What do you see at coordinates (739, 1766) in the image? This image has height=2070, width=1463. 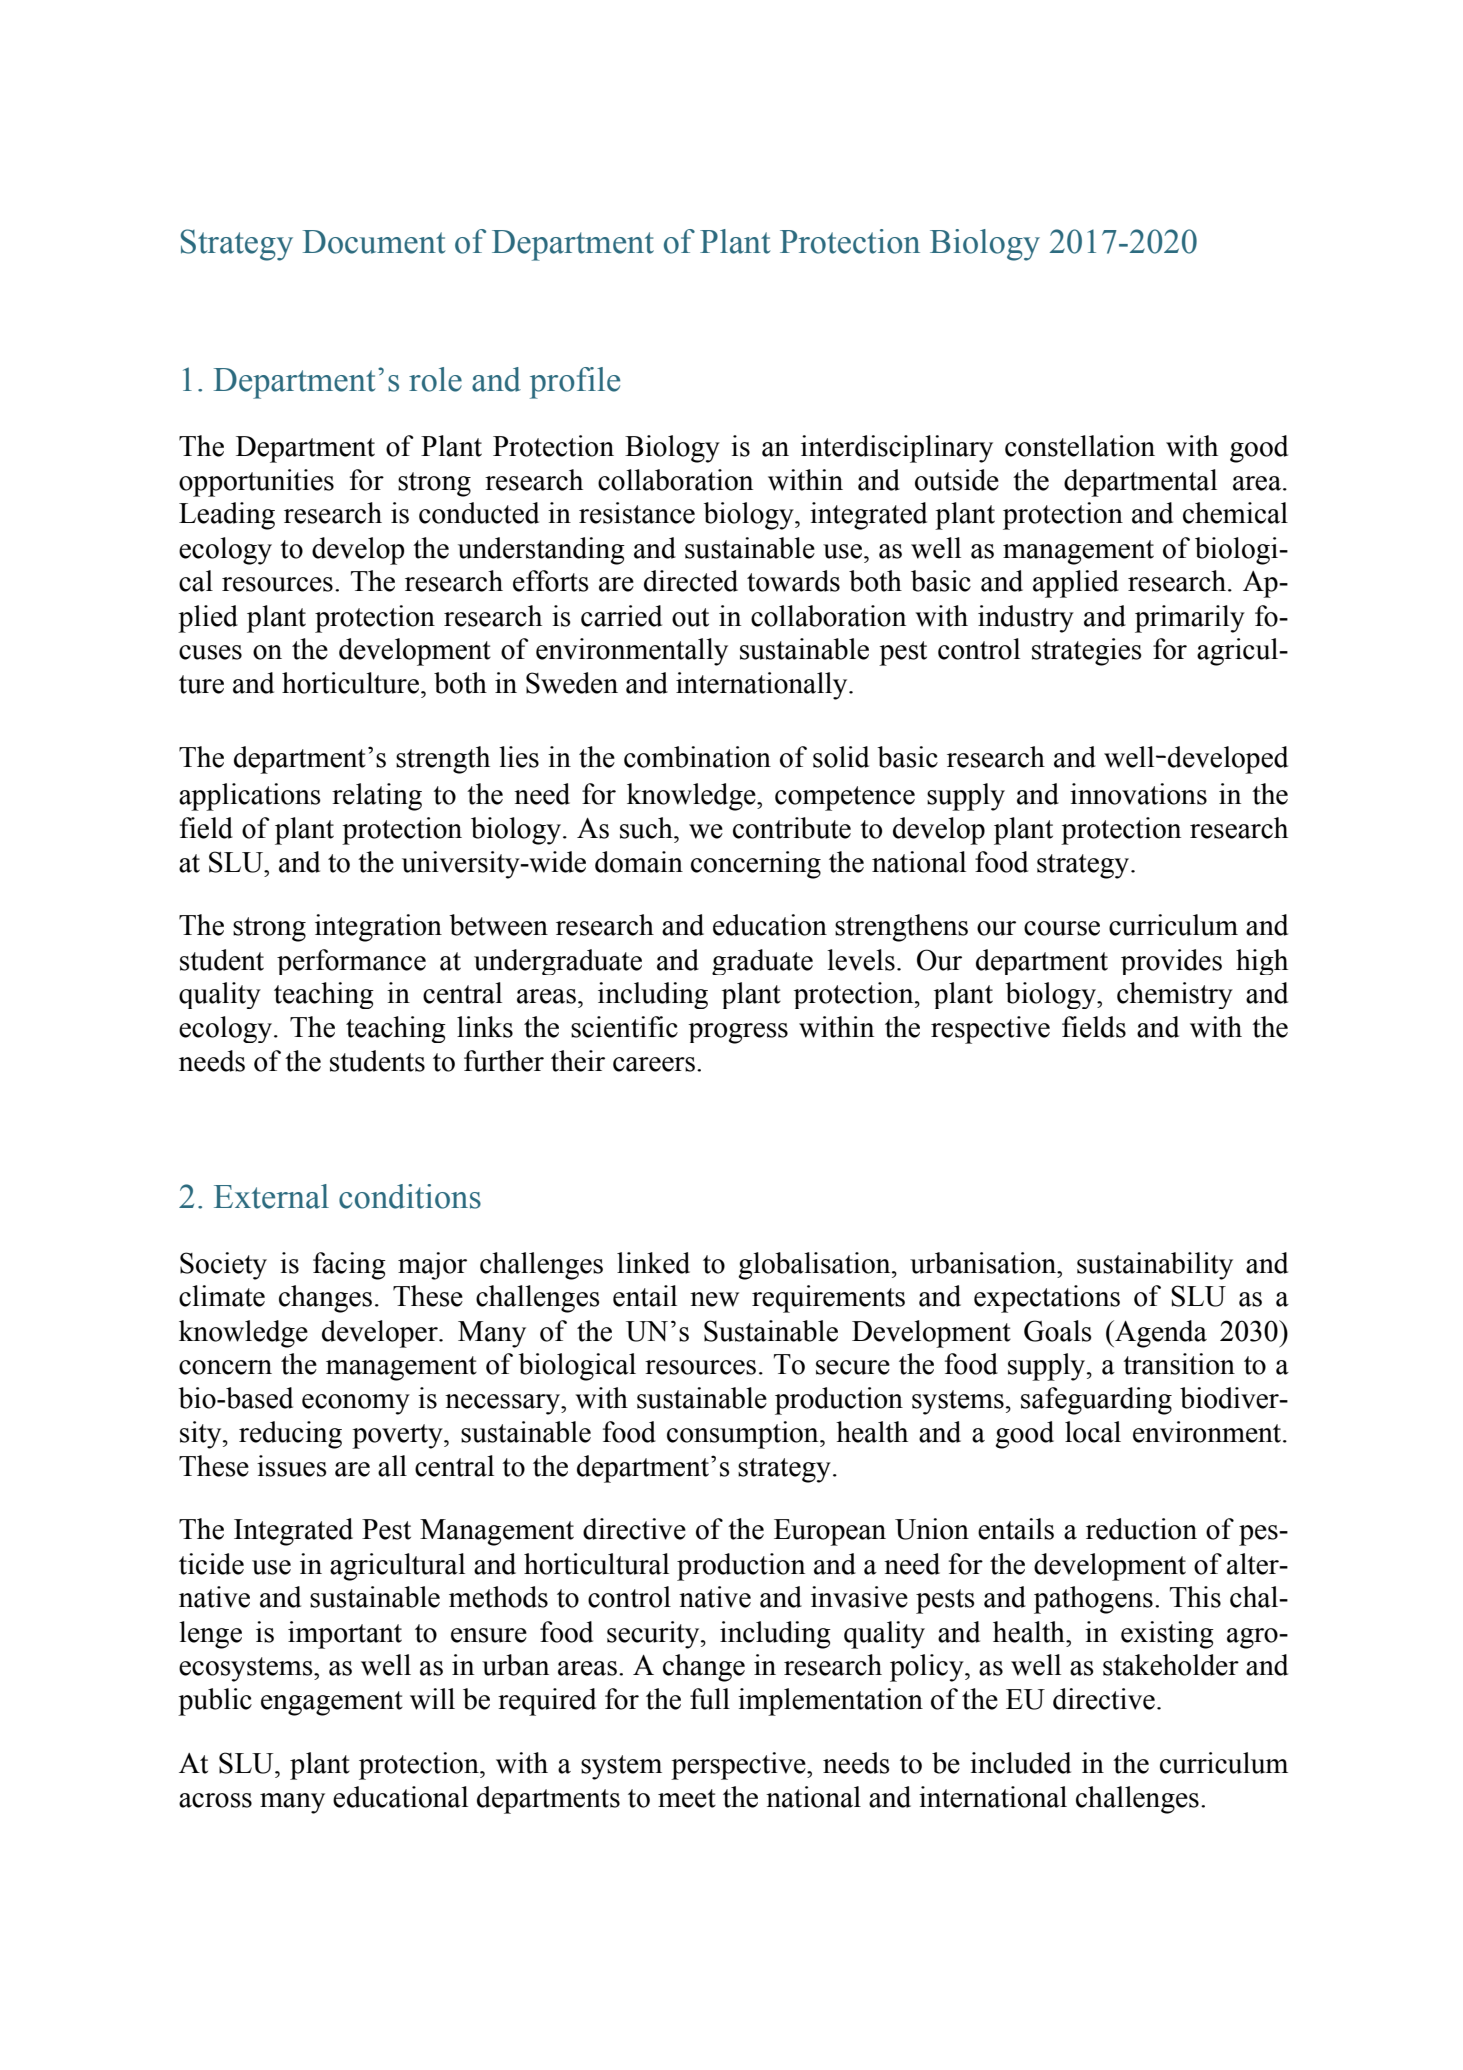 I see `perspective` at bounding box center [739, 1766].
